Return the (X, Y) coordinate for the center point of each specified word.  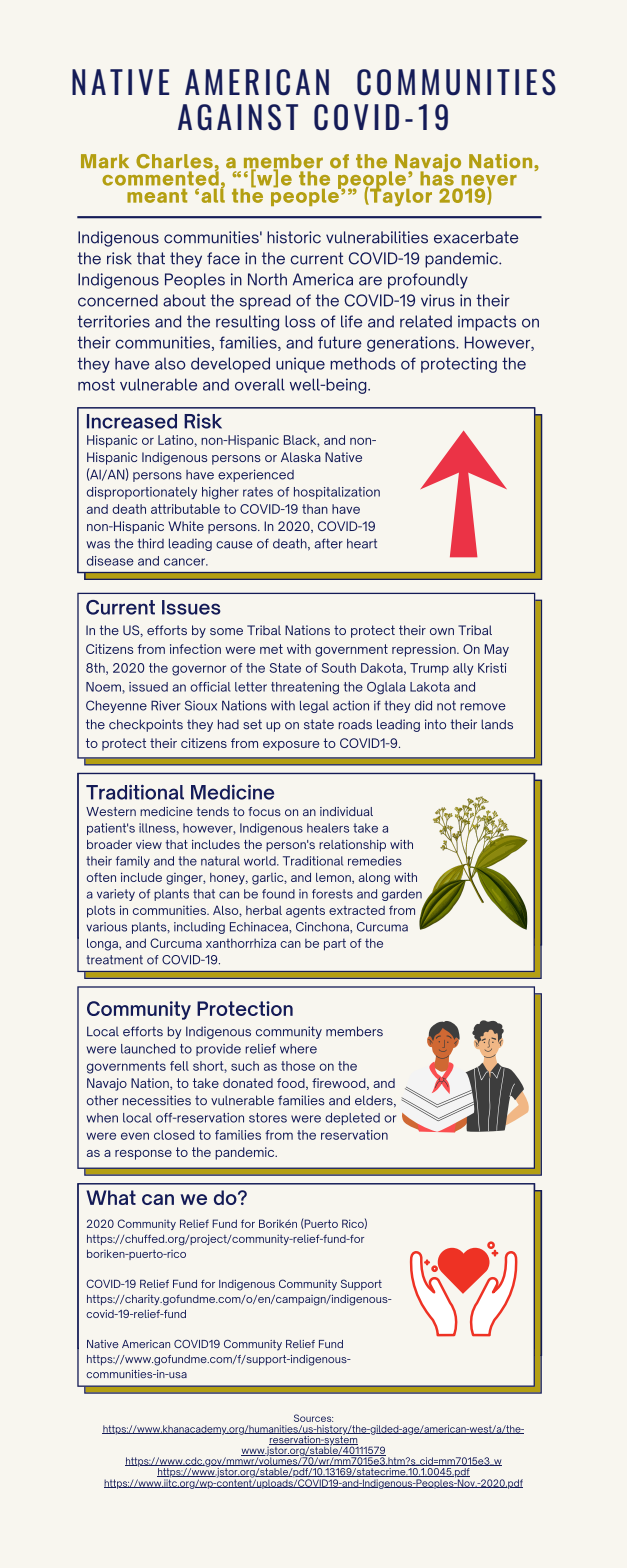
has (437, 177)
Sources (313, 1418)
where (298, 1049)
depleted (352, 1119)
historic (294, 237)
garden (402, 895)
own (442, 631)
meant (157, 195)
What (111, 1197)
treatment (114, 960)
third (151, 543)
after (328, 543)
